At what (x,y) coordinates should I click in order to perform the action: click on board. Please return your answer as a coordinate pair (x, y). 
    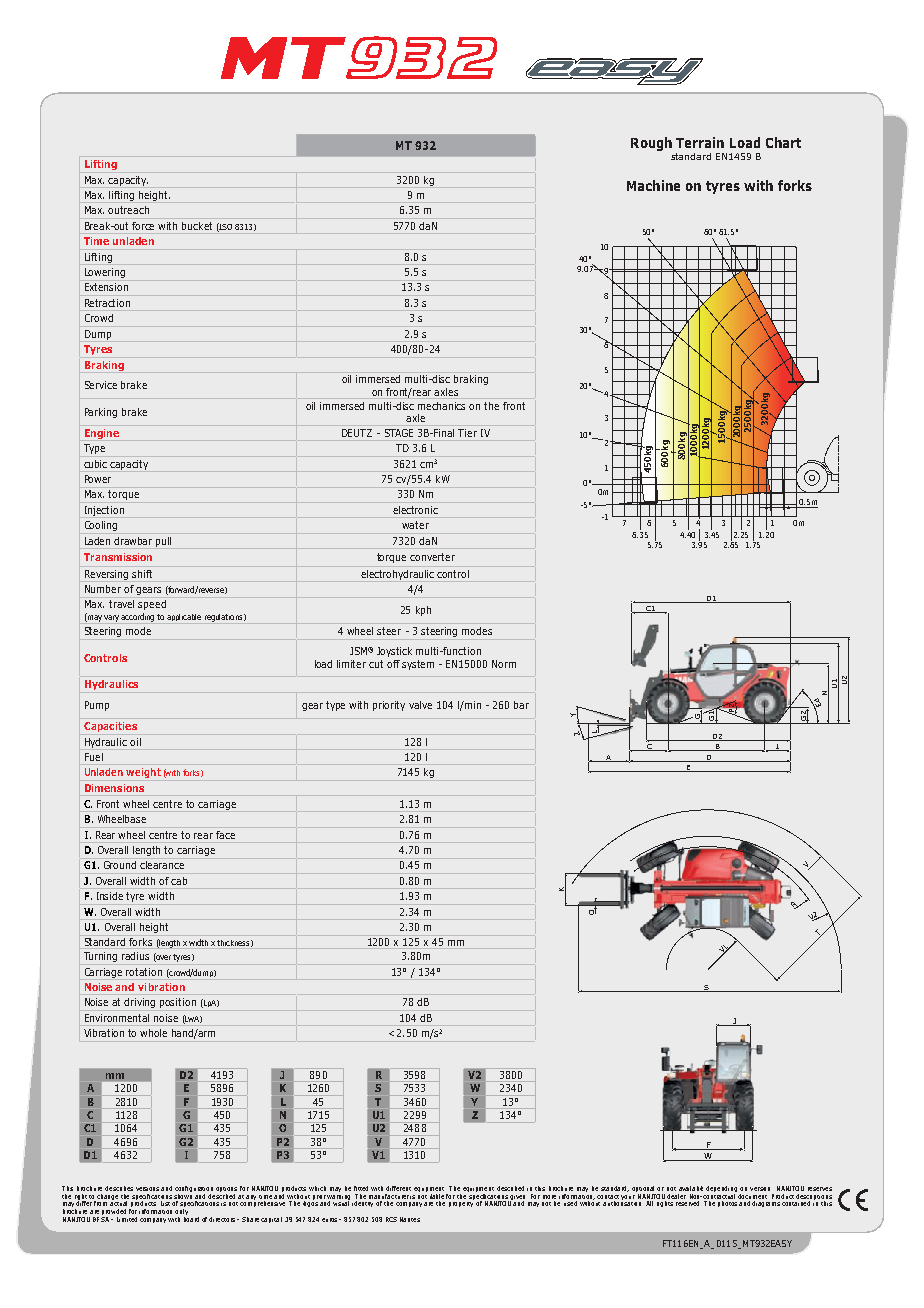
    Looking at the image, I should click on (191, 1218).
